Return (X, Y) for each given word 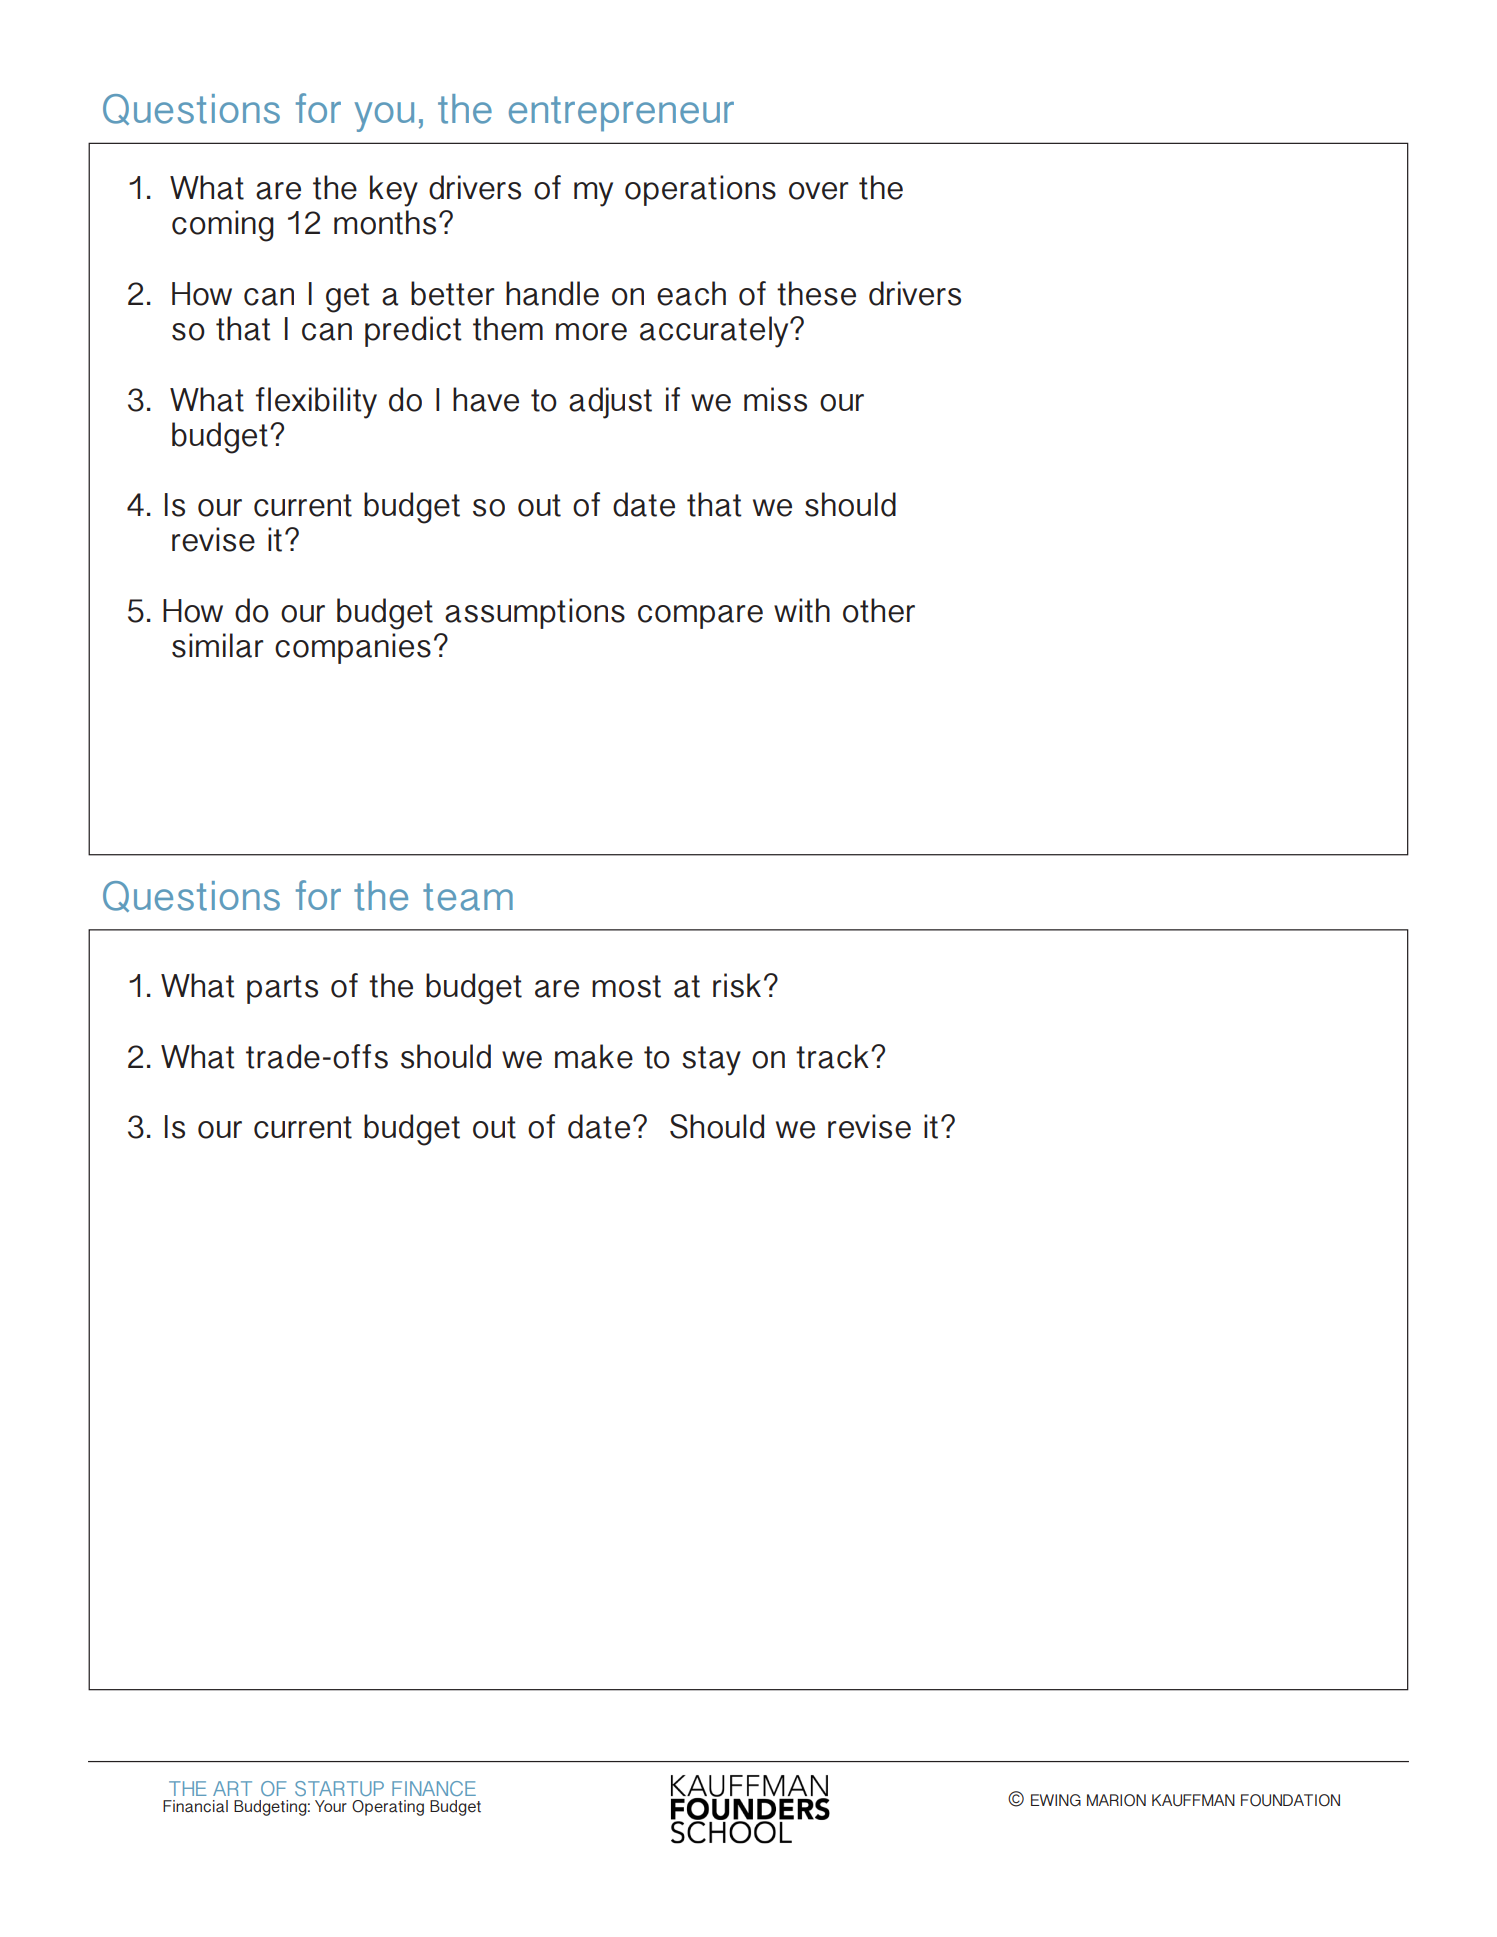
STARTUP (339, 1788)
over (819, 191)
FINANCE (434, 1788)
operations (700, 190)
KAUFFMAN (1193, 1800)
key (394, 191)
